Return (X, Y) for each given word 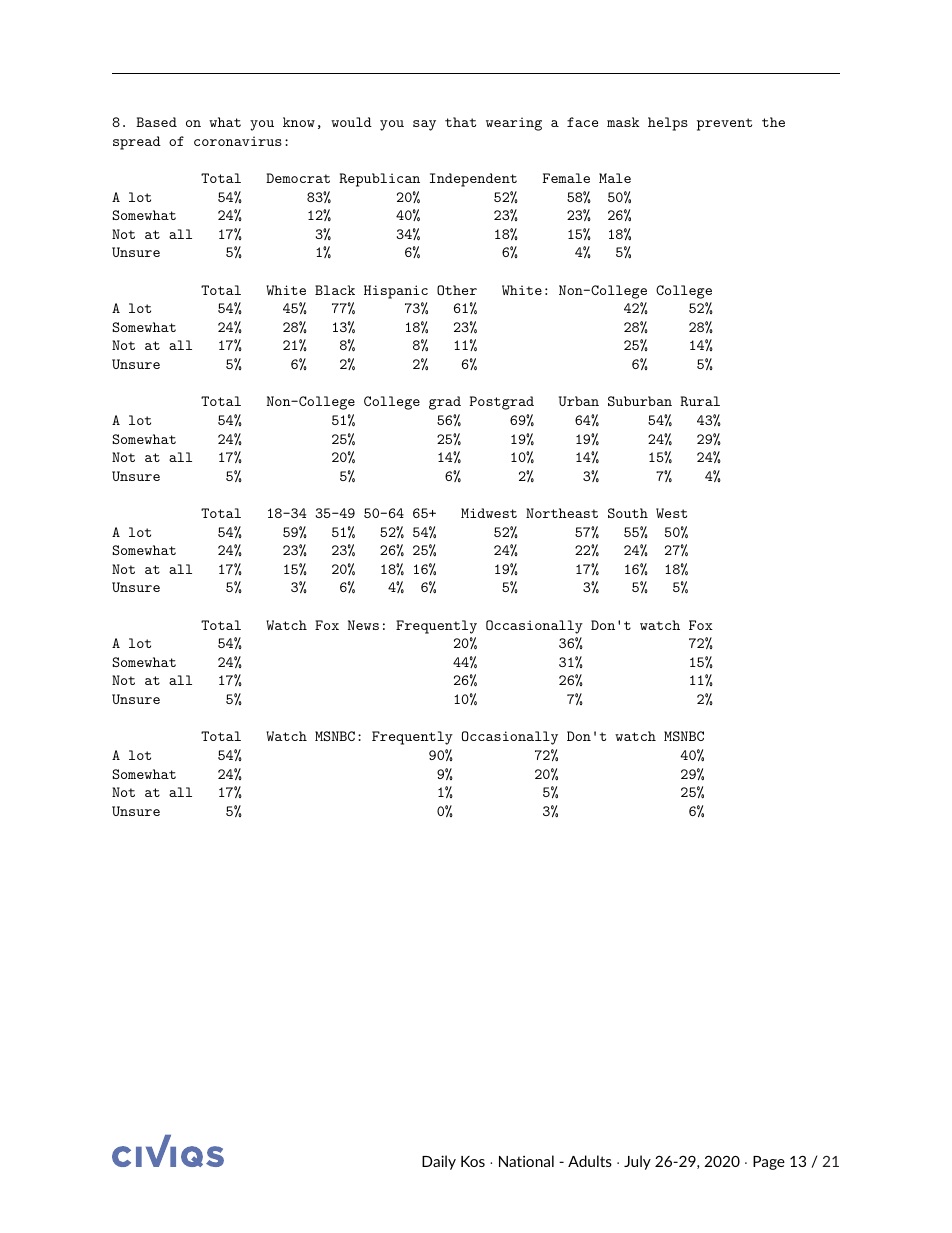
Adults (590, 1161)
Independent (473, 180)
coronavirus (238, 141)
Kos (473, 1161)
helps (668, 124)
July (637, 1162)
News (363, 625)
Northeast (562, 513)
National (526, 1161)
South (628, 513)
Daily (439, 1162)
